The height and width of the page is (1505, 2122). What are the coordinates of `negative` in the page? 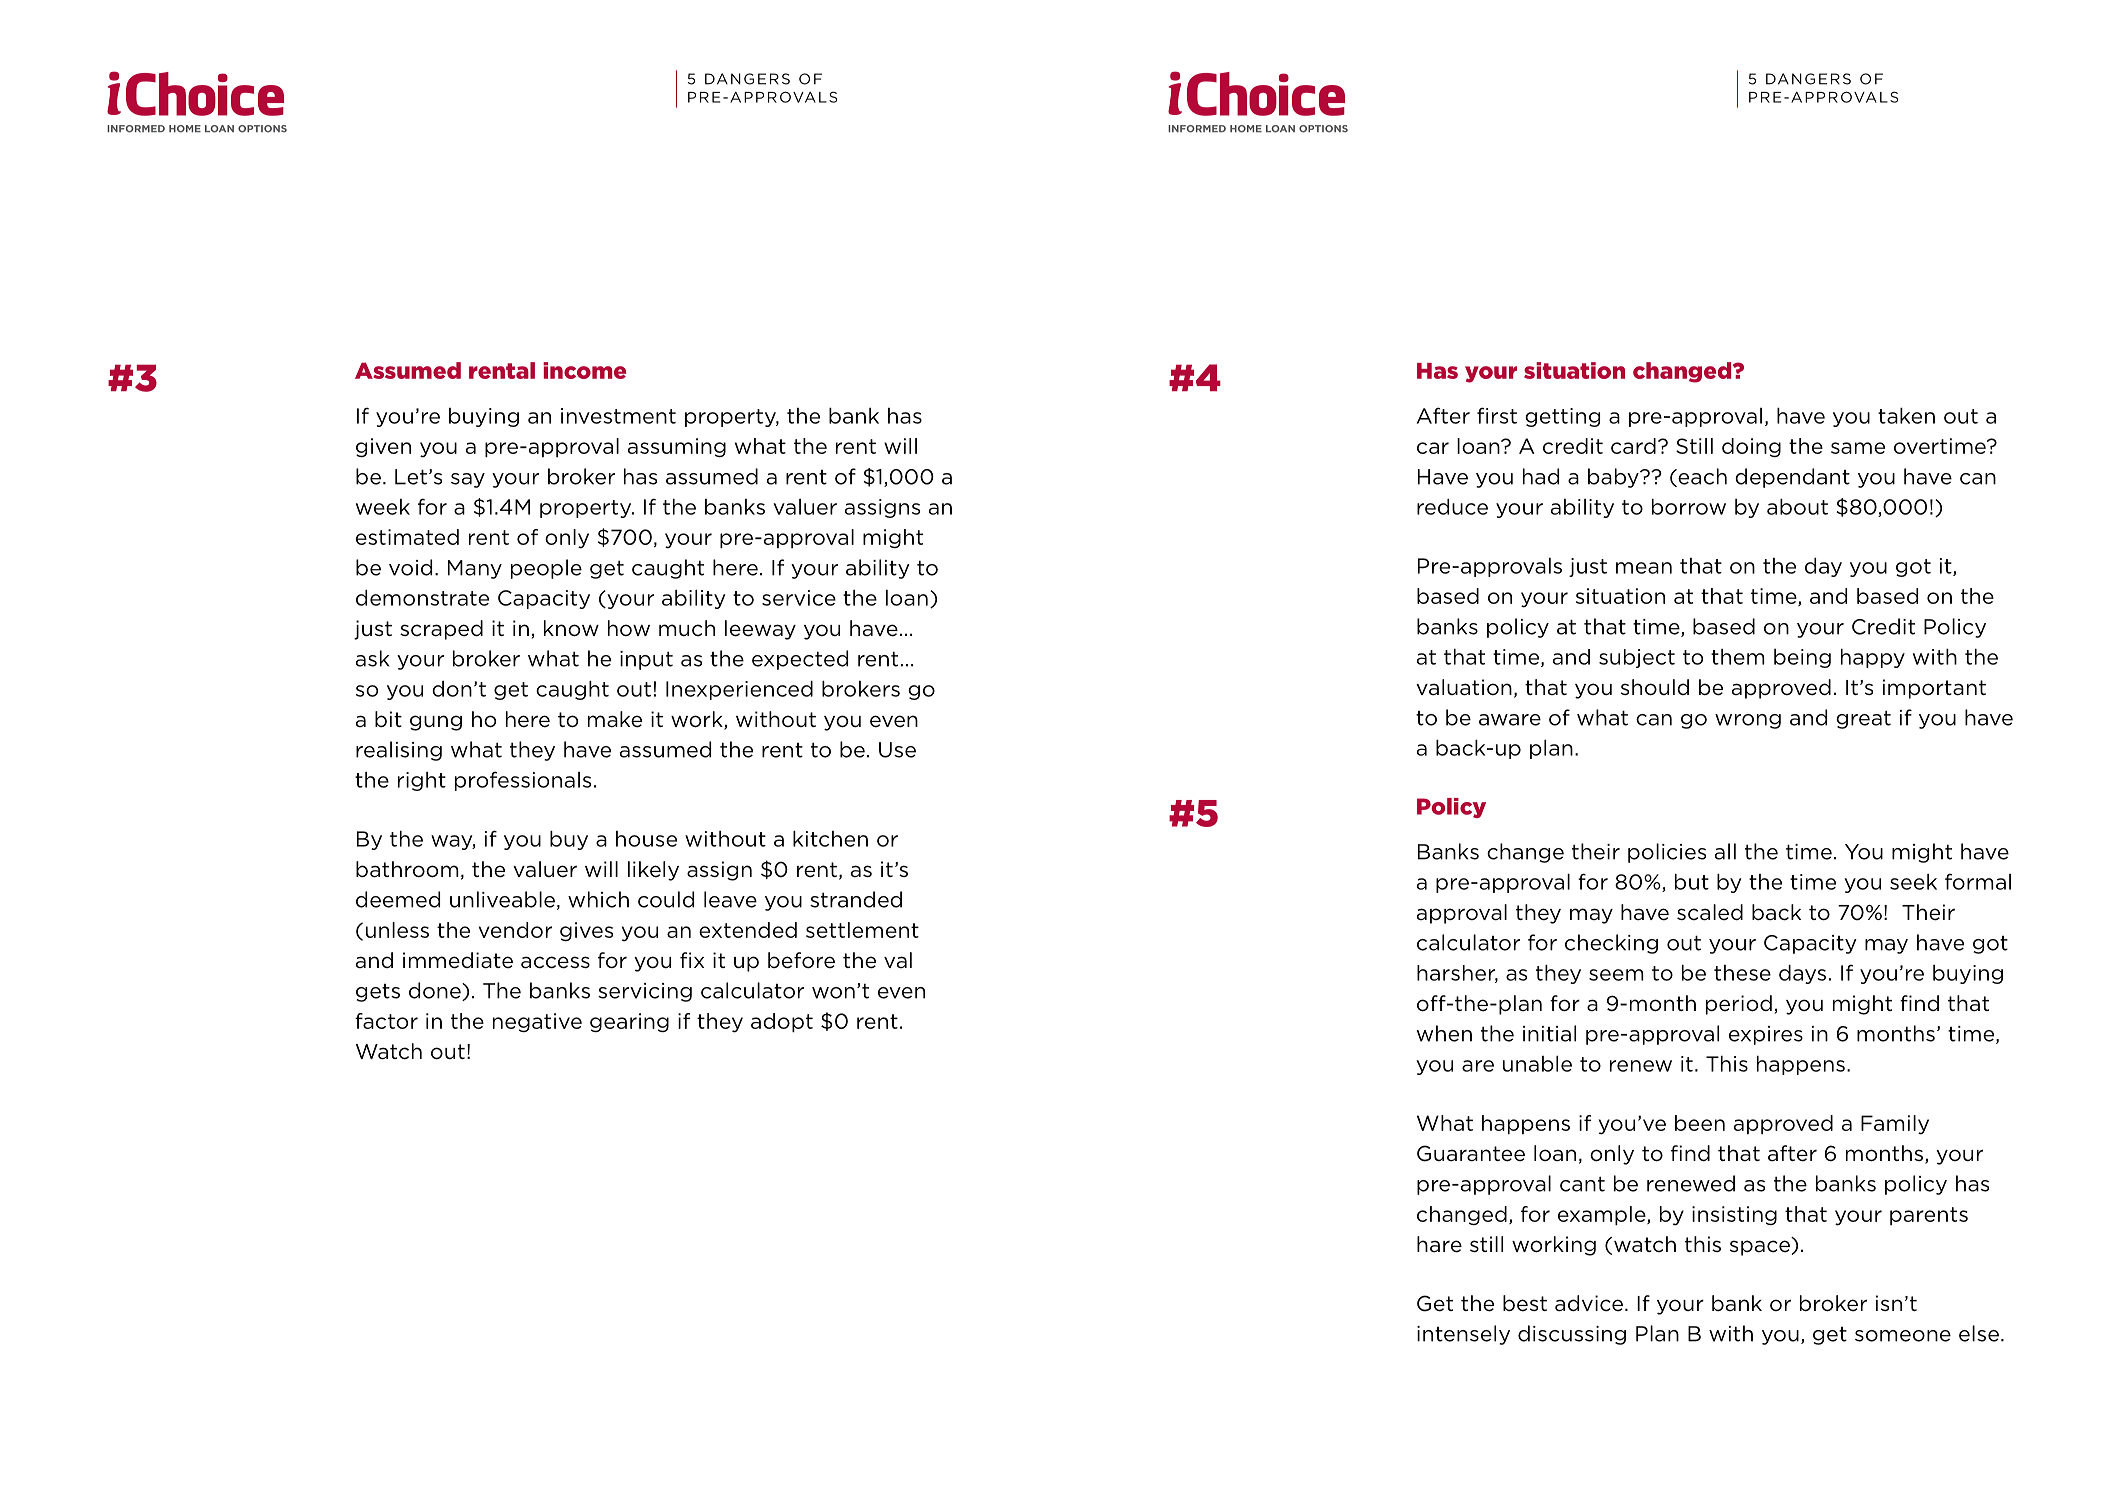 It's located at (537, 1022).
